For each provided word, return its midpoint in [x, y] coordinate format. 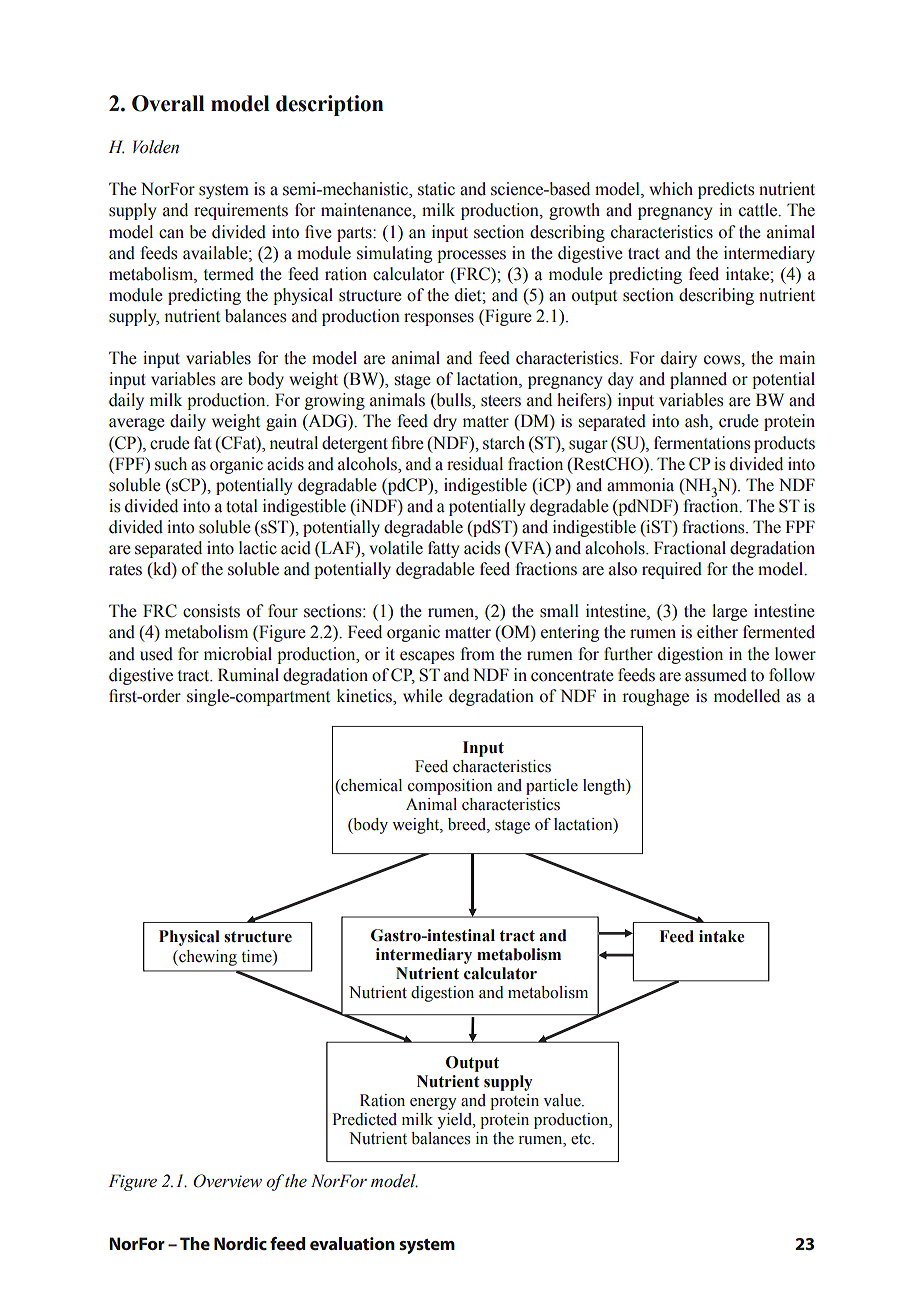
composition [450, 787]
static [436, 189]
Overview [227, 1181]
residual [475, 464]
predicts [726, 190]
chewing [207, 958]
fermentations [702, 443]
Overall [168, 103]
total [242, 506]
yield [455, 1121]
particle [552, 787]
